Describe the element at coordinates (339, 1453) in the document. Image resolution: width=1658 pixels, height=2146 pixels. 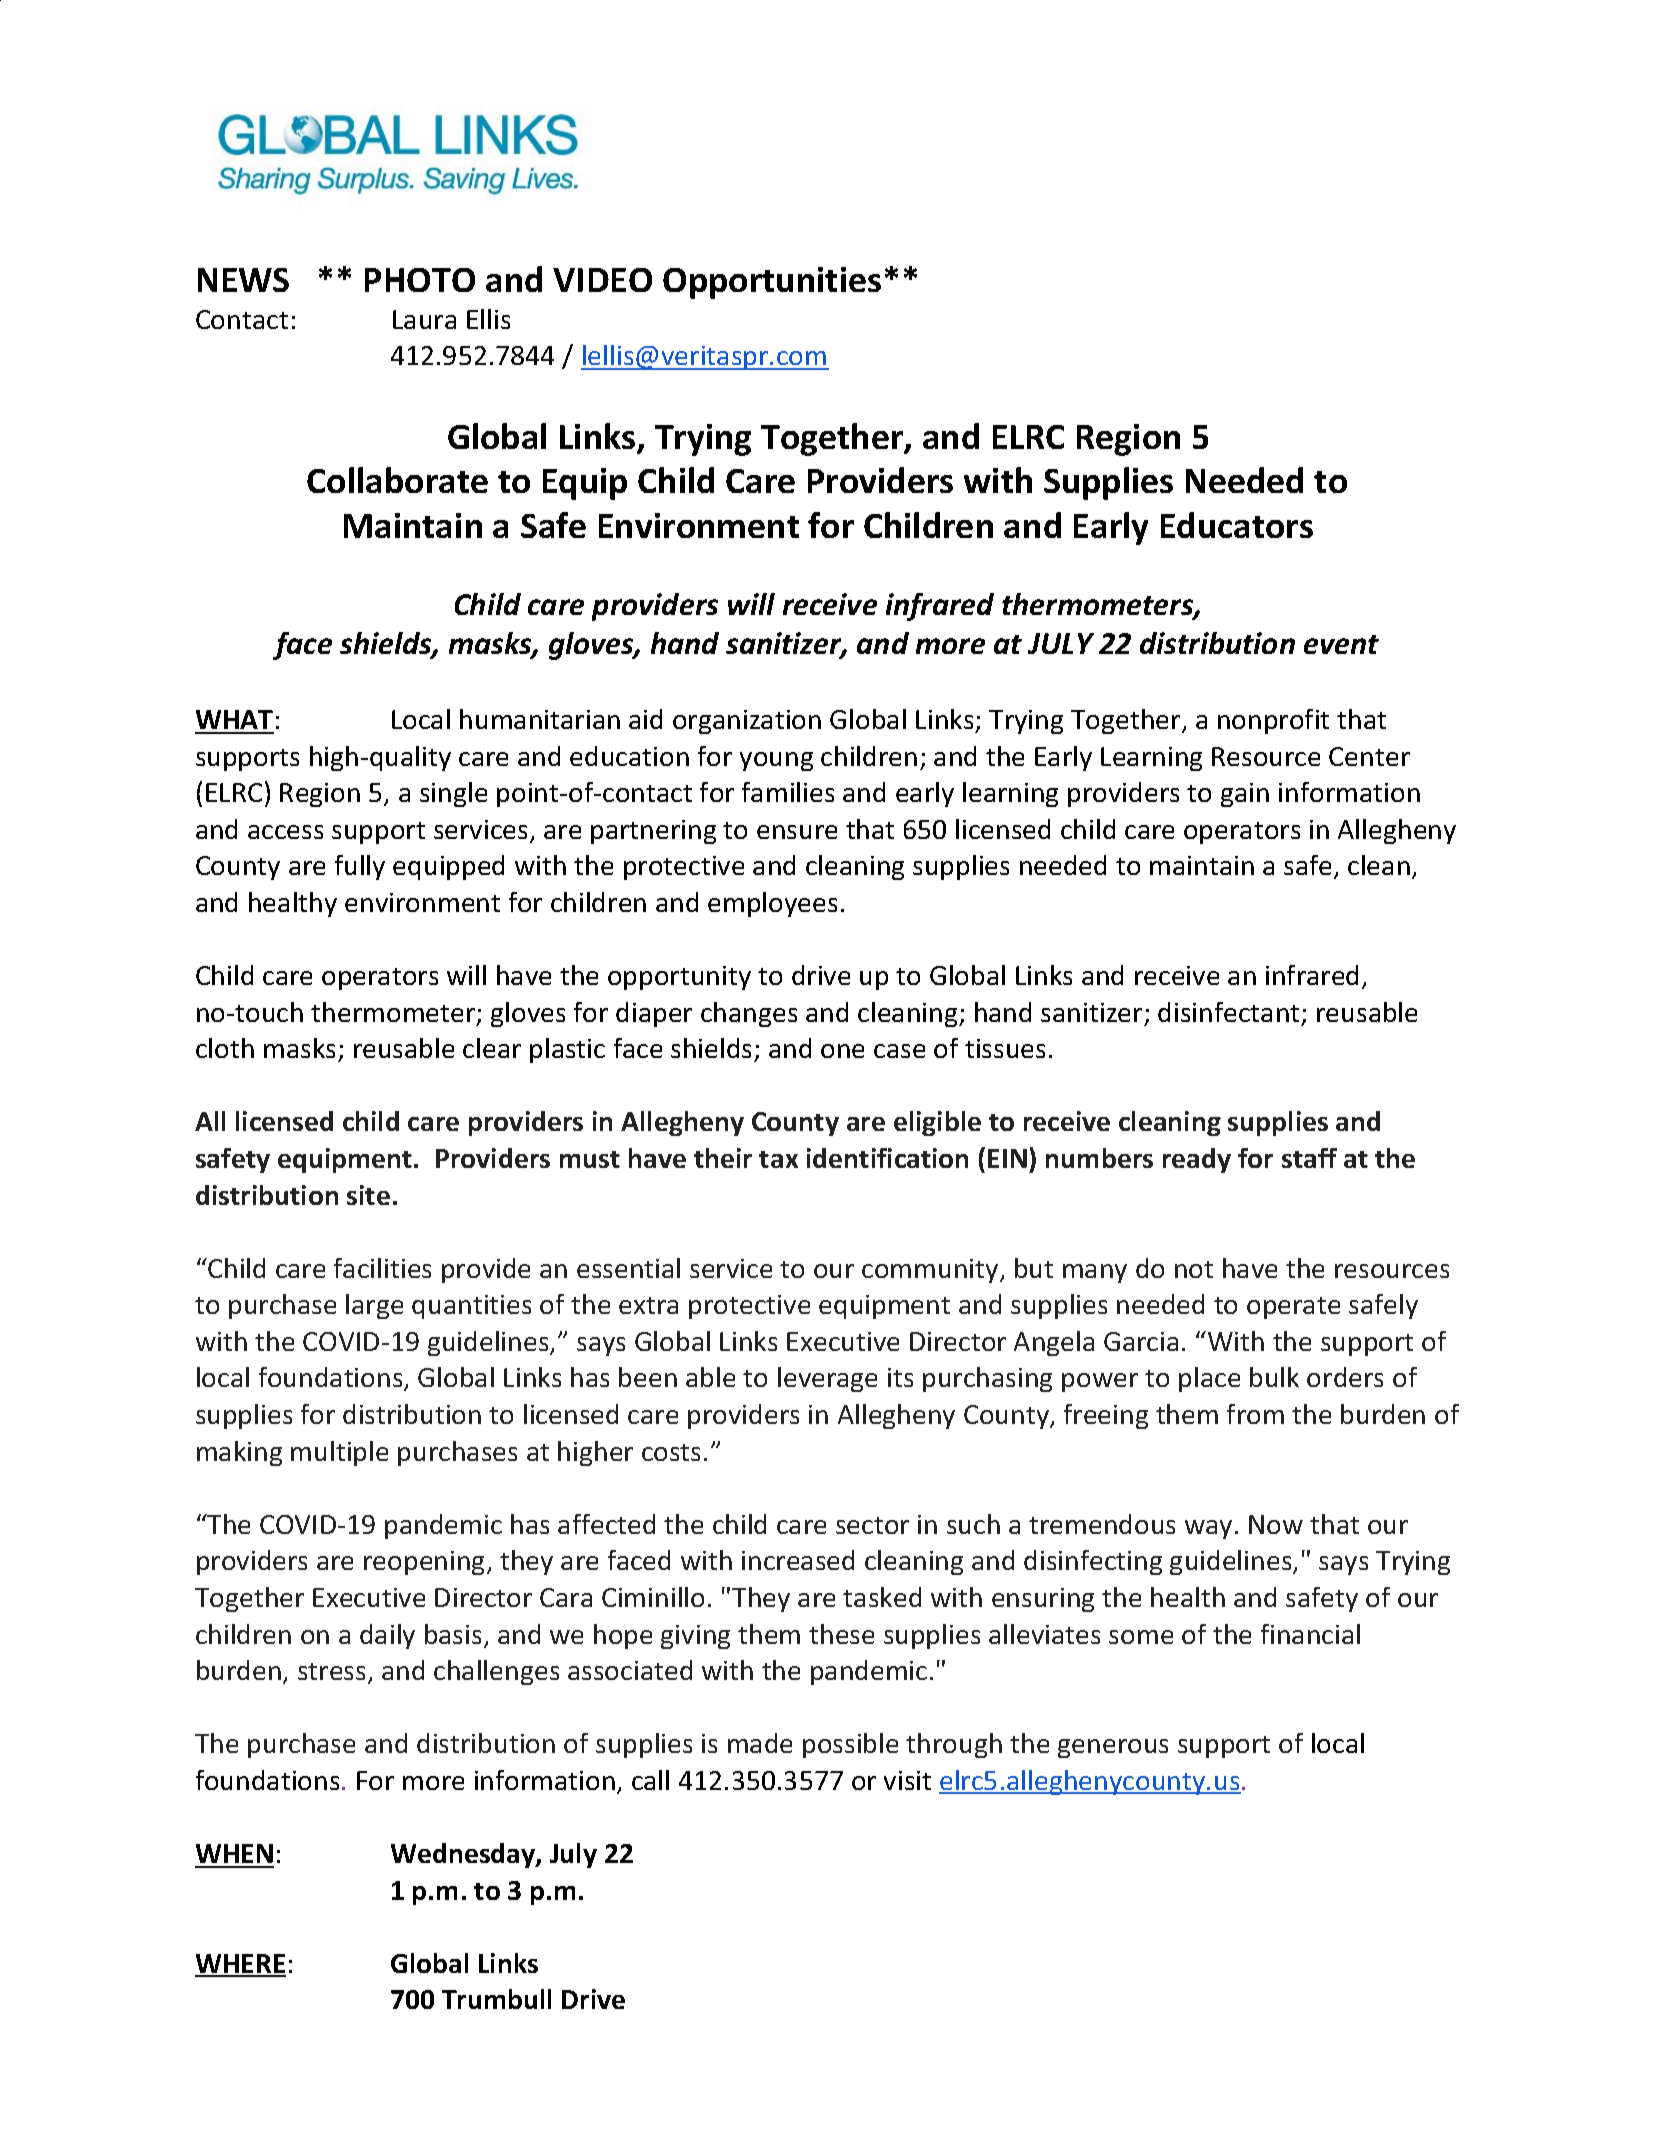
I see `multiple` at that location.
